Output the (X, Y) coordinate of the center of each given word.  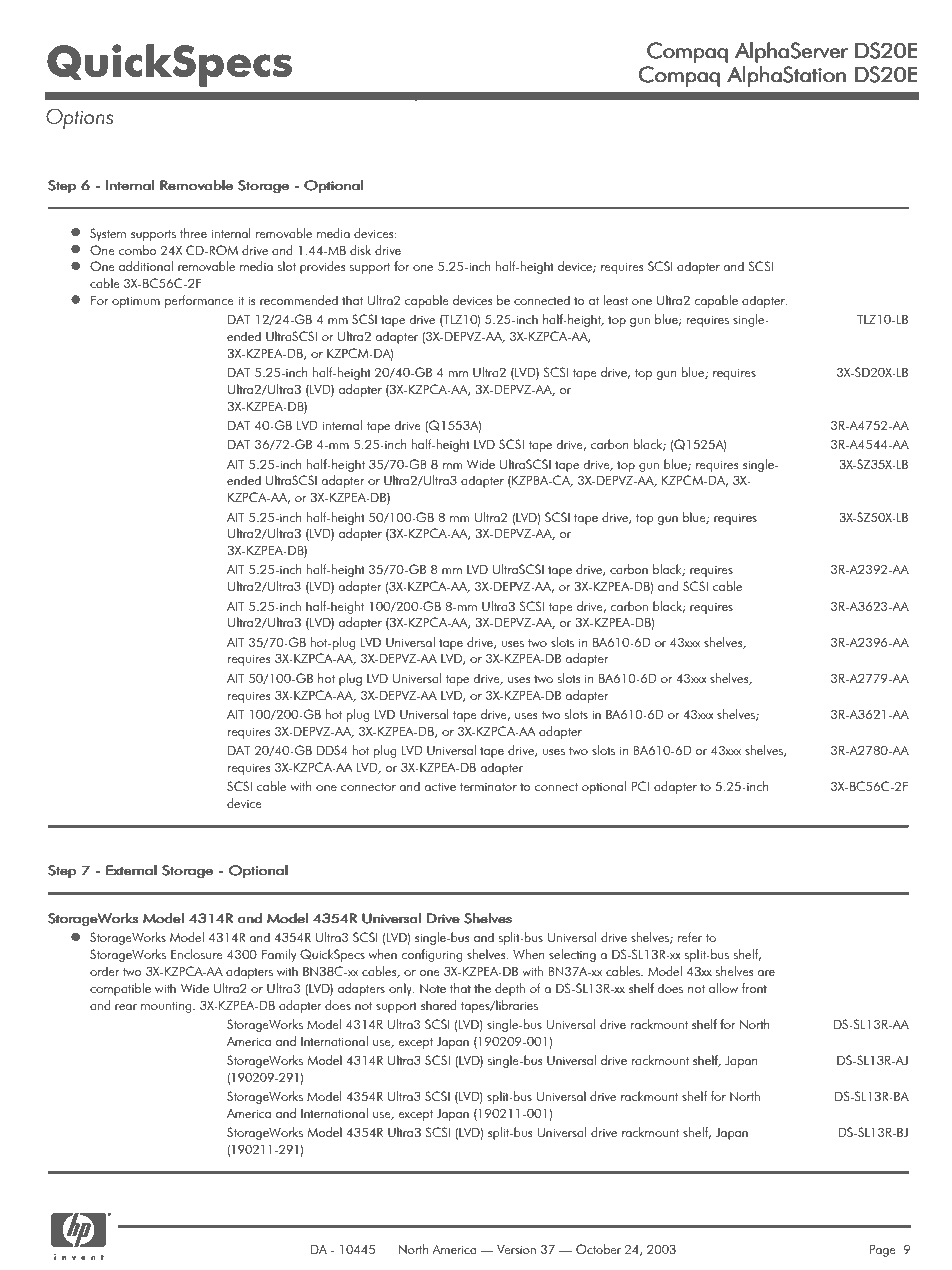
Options (79, 118)
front (754, 988)
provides (323, 267)
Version (516, 1249)
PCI (640, 786)
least (615, 300)
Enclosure (197, 954)
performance (199, 301)
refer (690, 937)
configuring (432, 955)
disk (360, 250)
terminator (488, 786)
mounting (167, 1007)
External (131, 870)
